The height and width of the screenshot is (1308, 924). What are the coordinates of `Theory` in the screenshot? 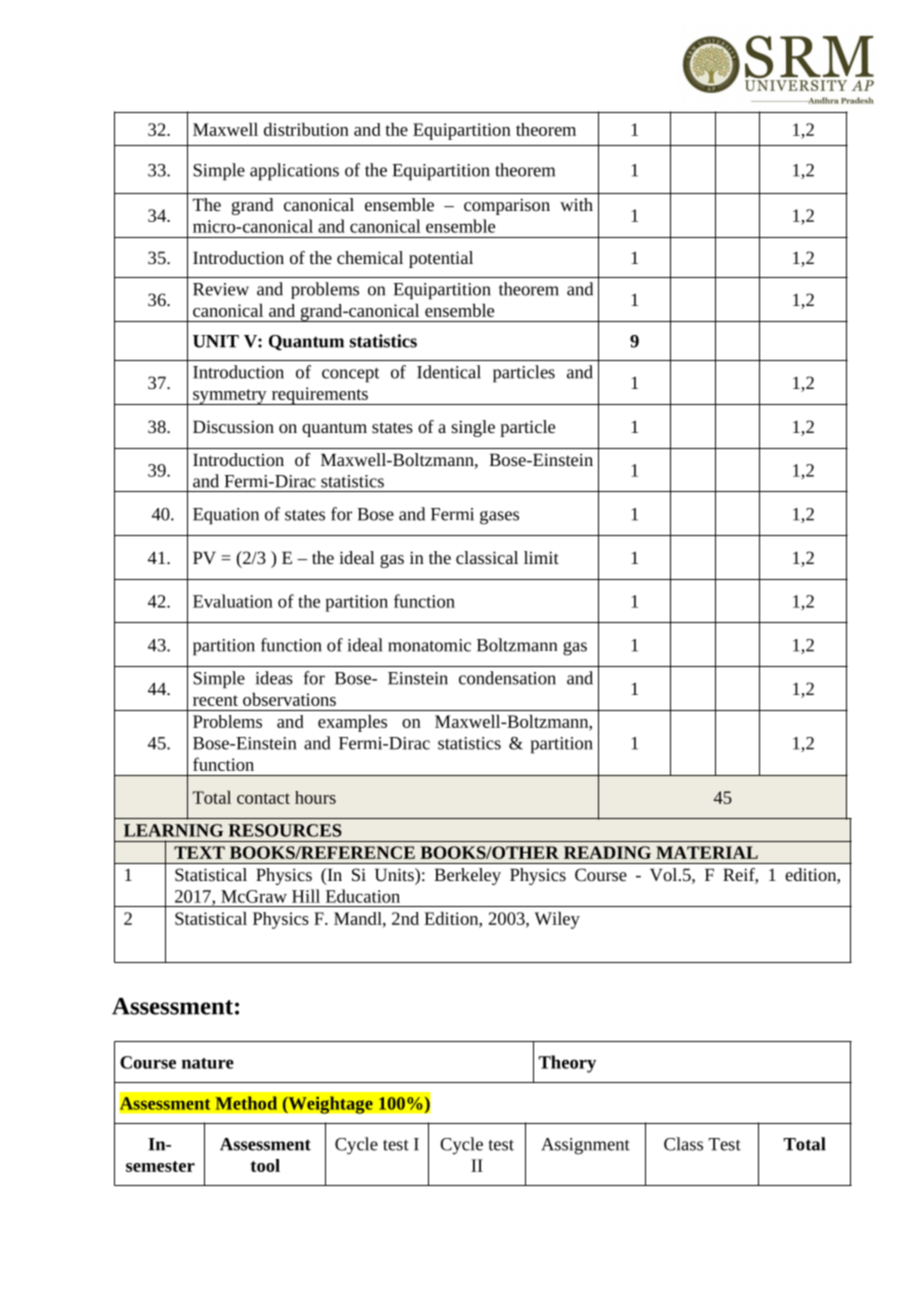 It's located at (567, 1064).
